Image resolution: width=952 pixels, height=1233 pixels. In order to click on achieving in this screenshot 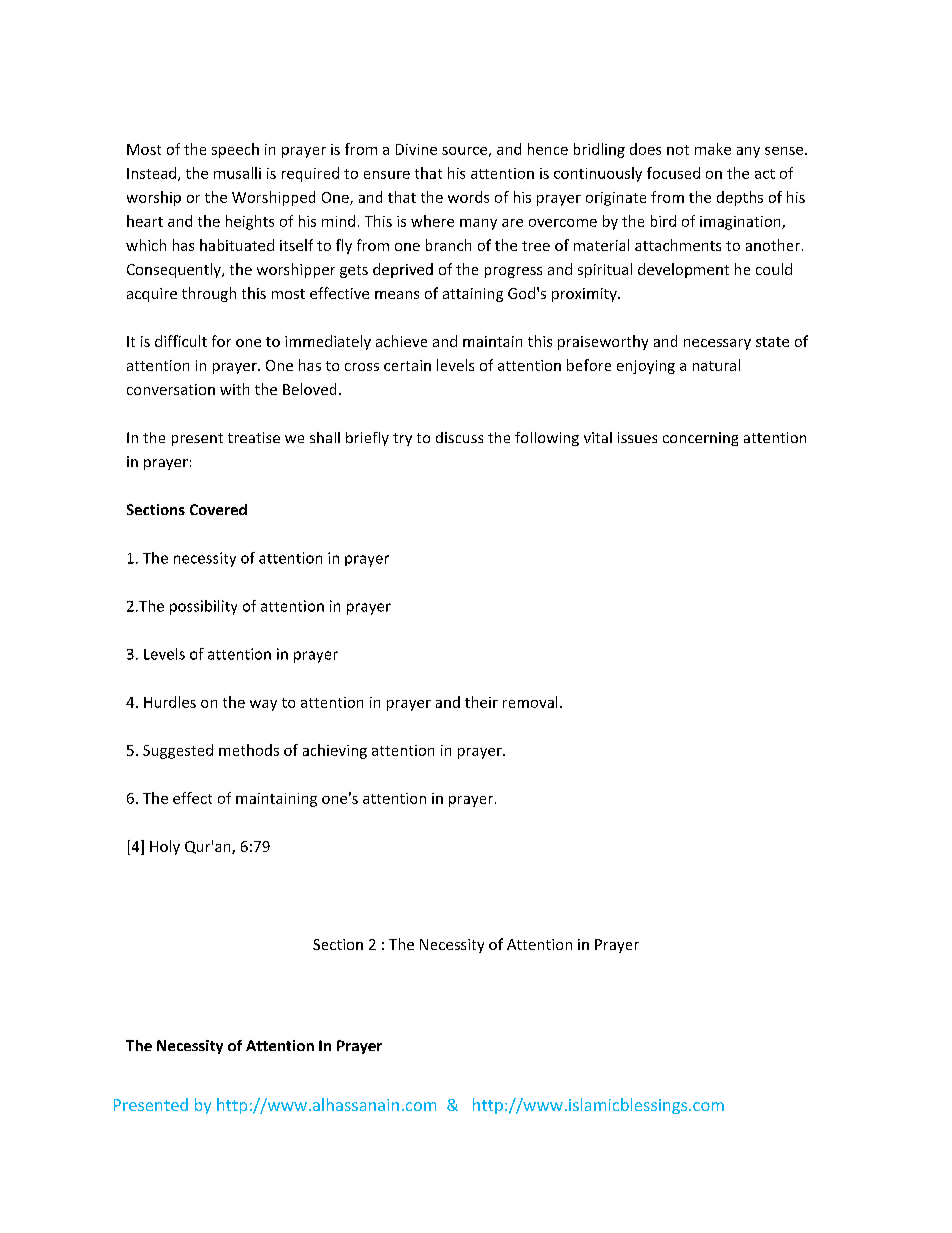, I will do `click(335, 751)`.
